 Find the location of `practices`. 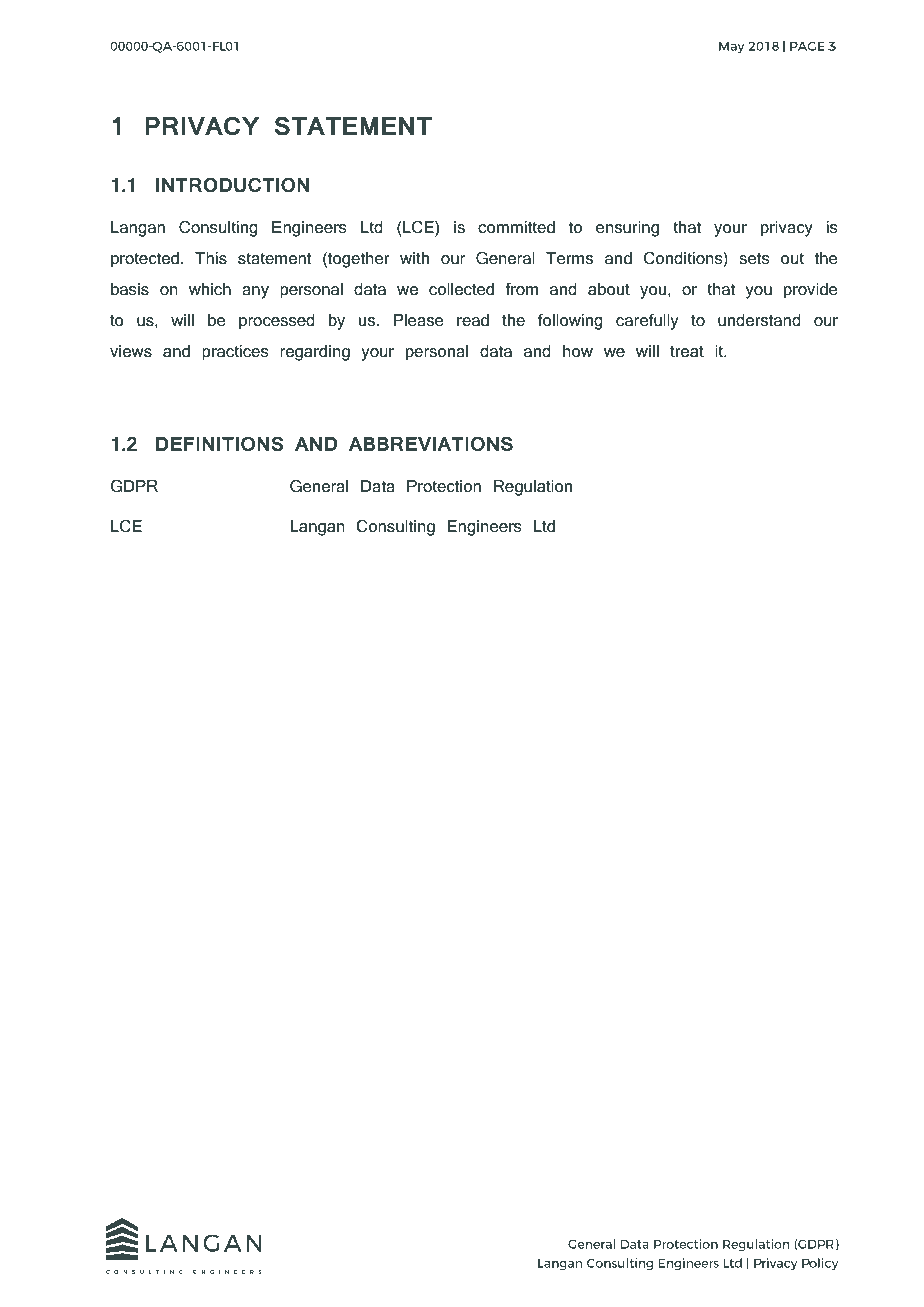

practices is located at coordinates (235, 353).
